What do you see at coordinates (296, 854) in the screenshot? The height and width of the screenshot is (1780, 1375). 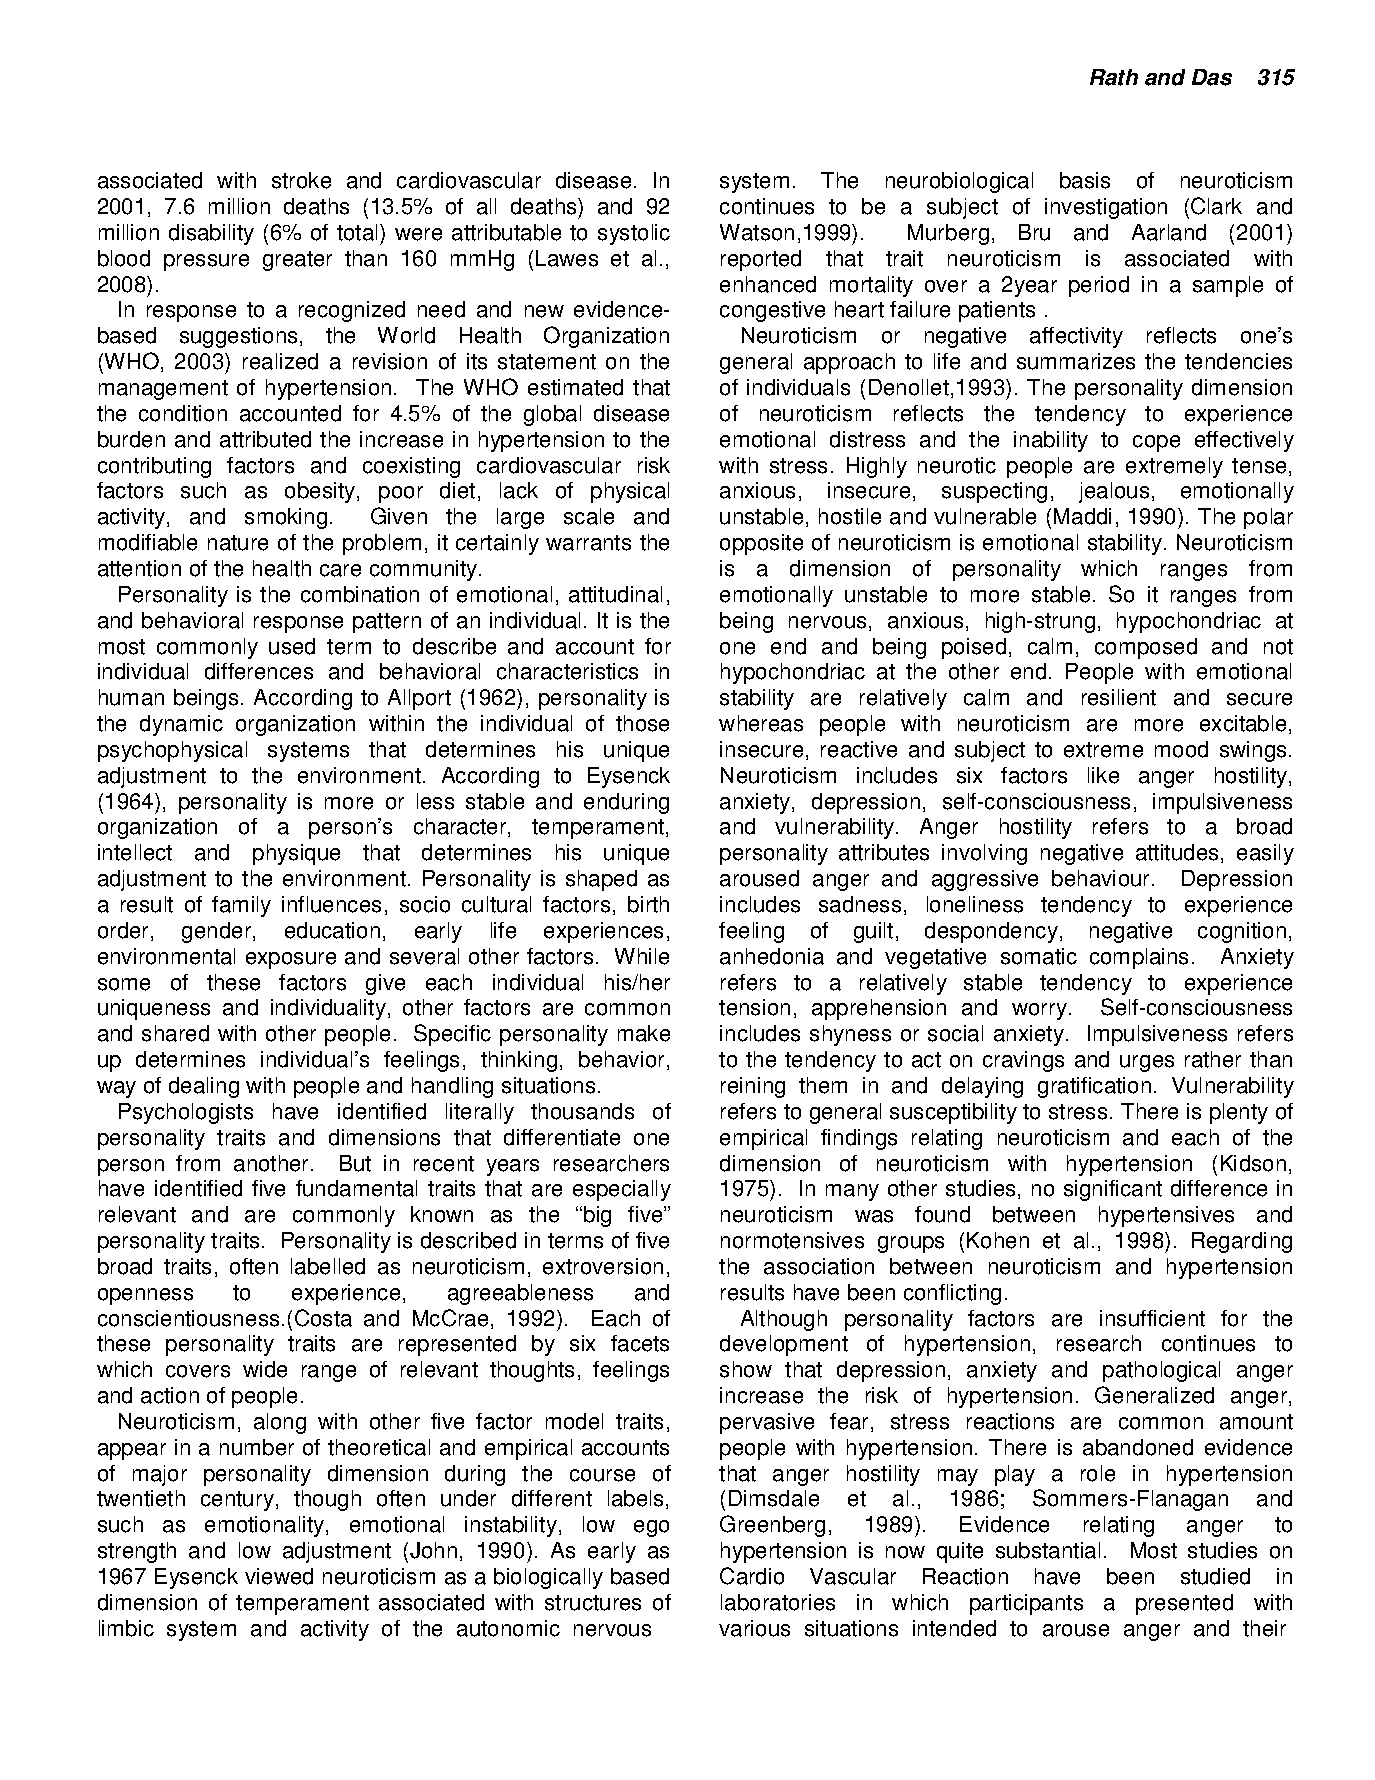 I see `physique` at bounding box center [296, 854].
